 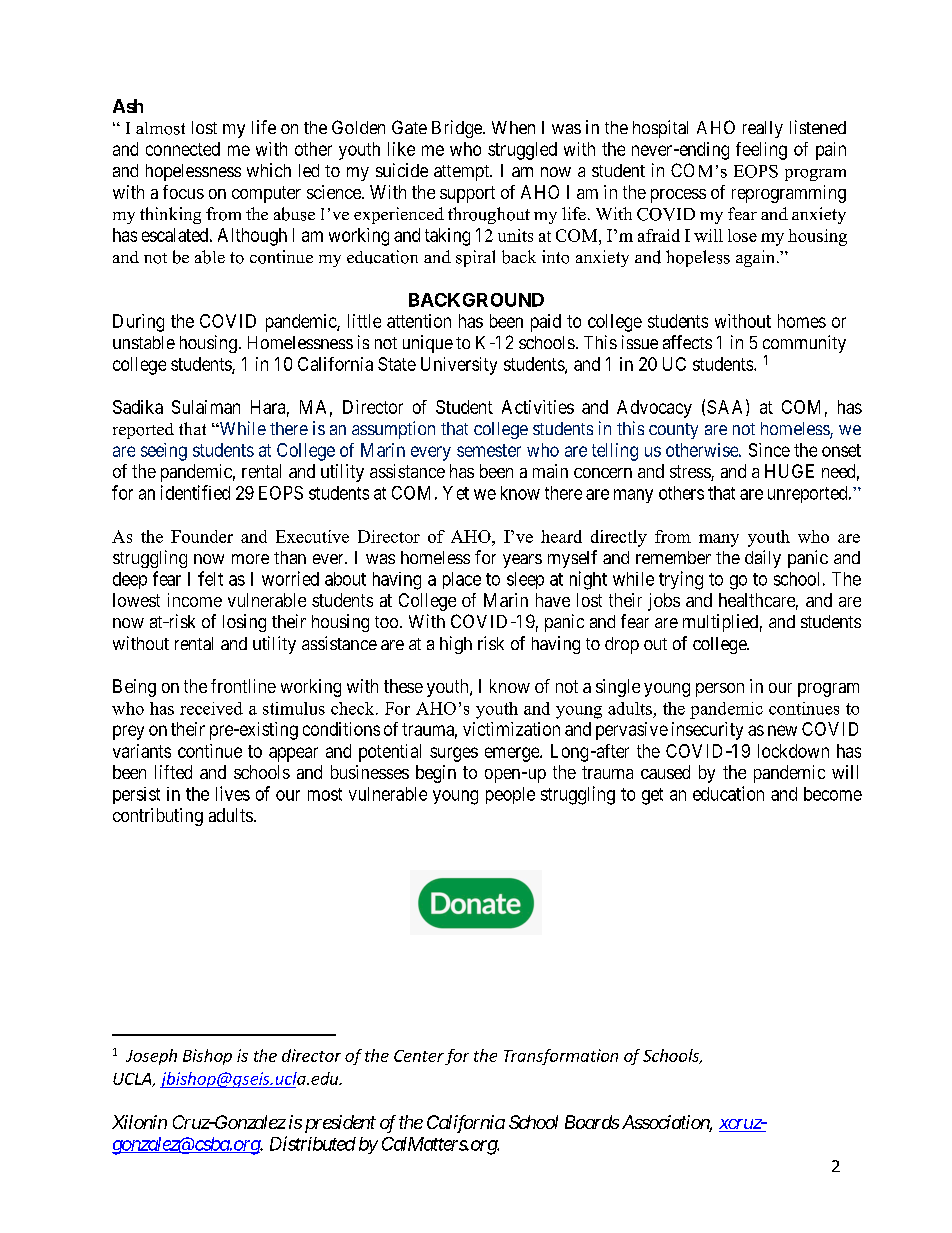 What do you see at coordinates (763, 559) in the image?
I see `daily` at bounding box center [763, 559].
